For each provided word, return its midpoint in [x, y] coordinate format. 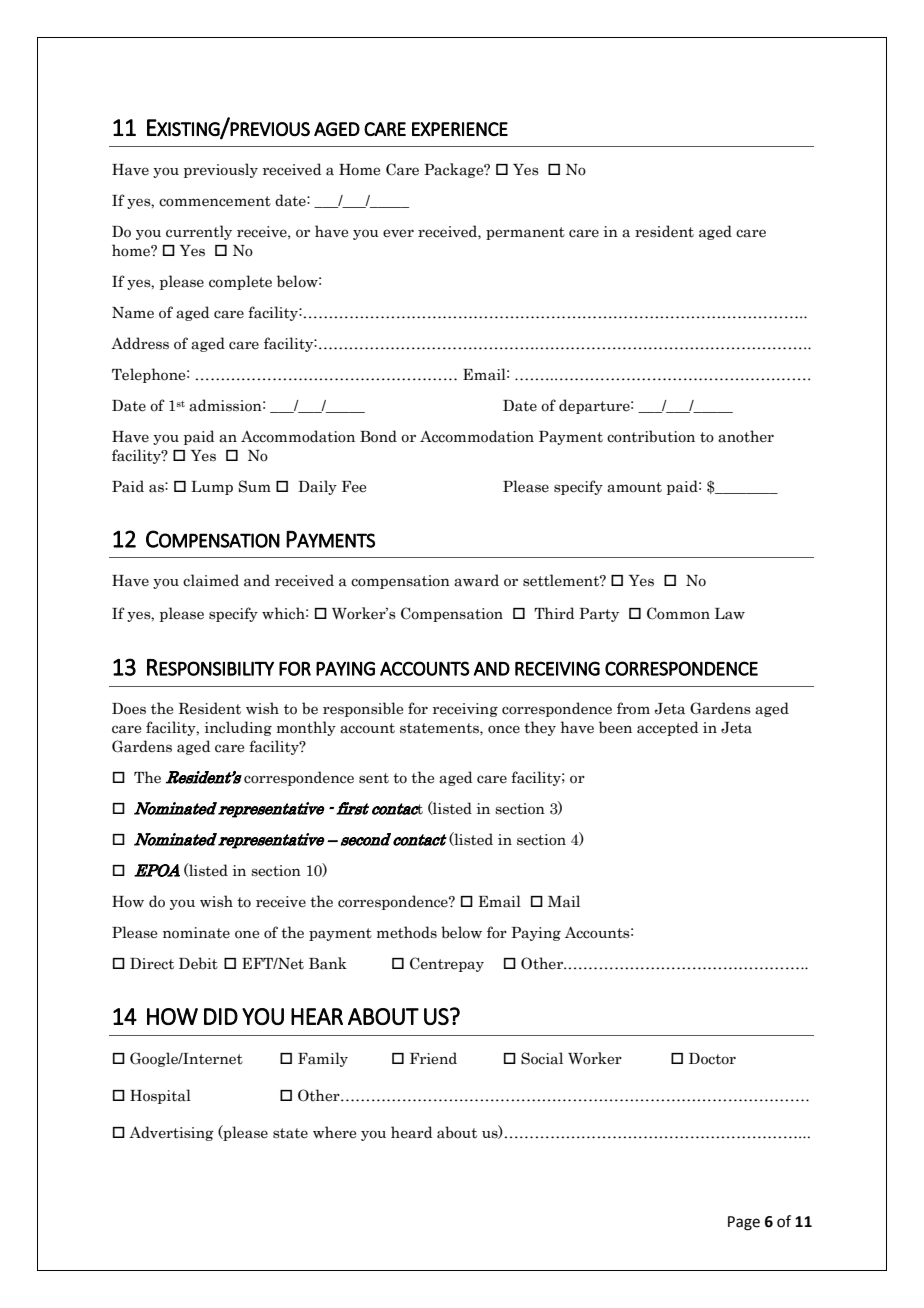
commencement [215, 201]
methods [407, 932]
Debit [198, 963]
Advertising [171, 1133]
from [633, 708]
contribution [651, 436]
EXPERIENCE [460, 129]
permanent [525, 233]
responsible [363, 709]
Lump [212, 488]
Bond [378, 436]
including [238, 728]
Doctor [712, 1059]
